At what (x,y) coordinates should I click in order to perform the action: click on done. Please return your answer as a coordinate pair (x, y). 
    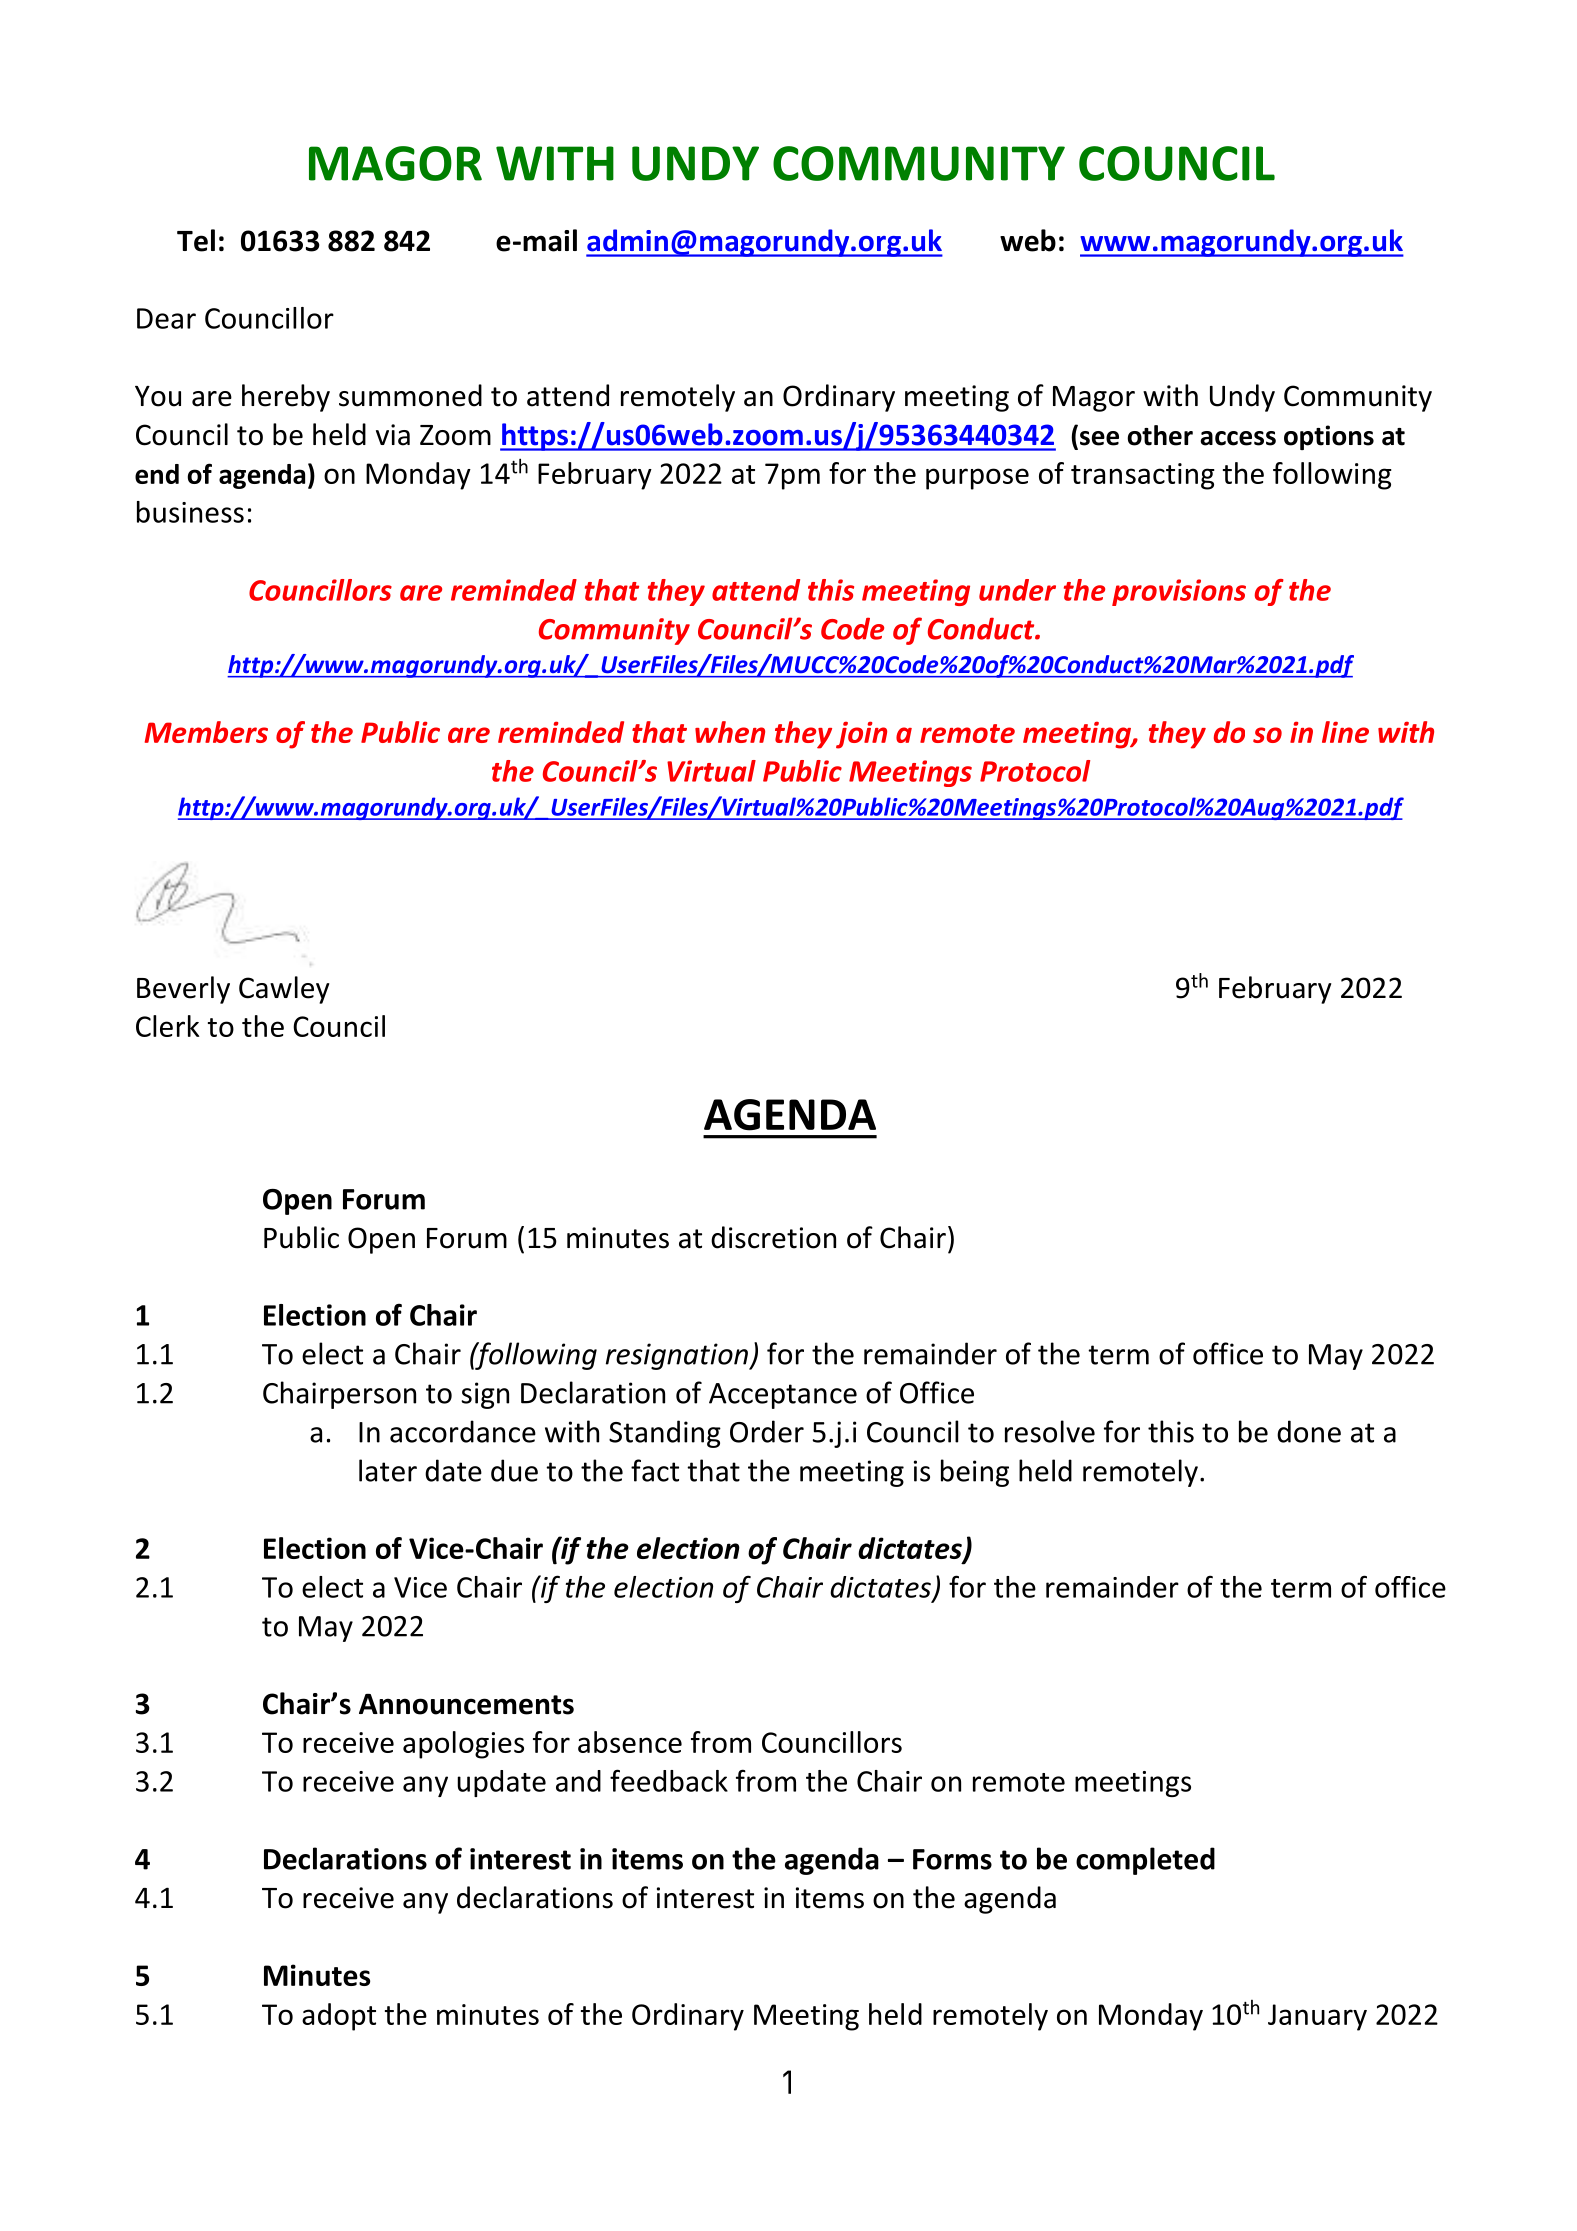
    Looking at the image, I should click on (1309, 1431).
